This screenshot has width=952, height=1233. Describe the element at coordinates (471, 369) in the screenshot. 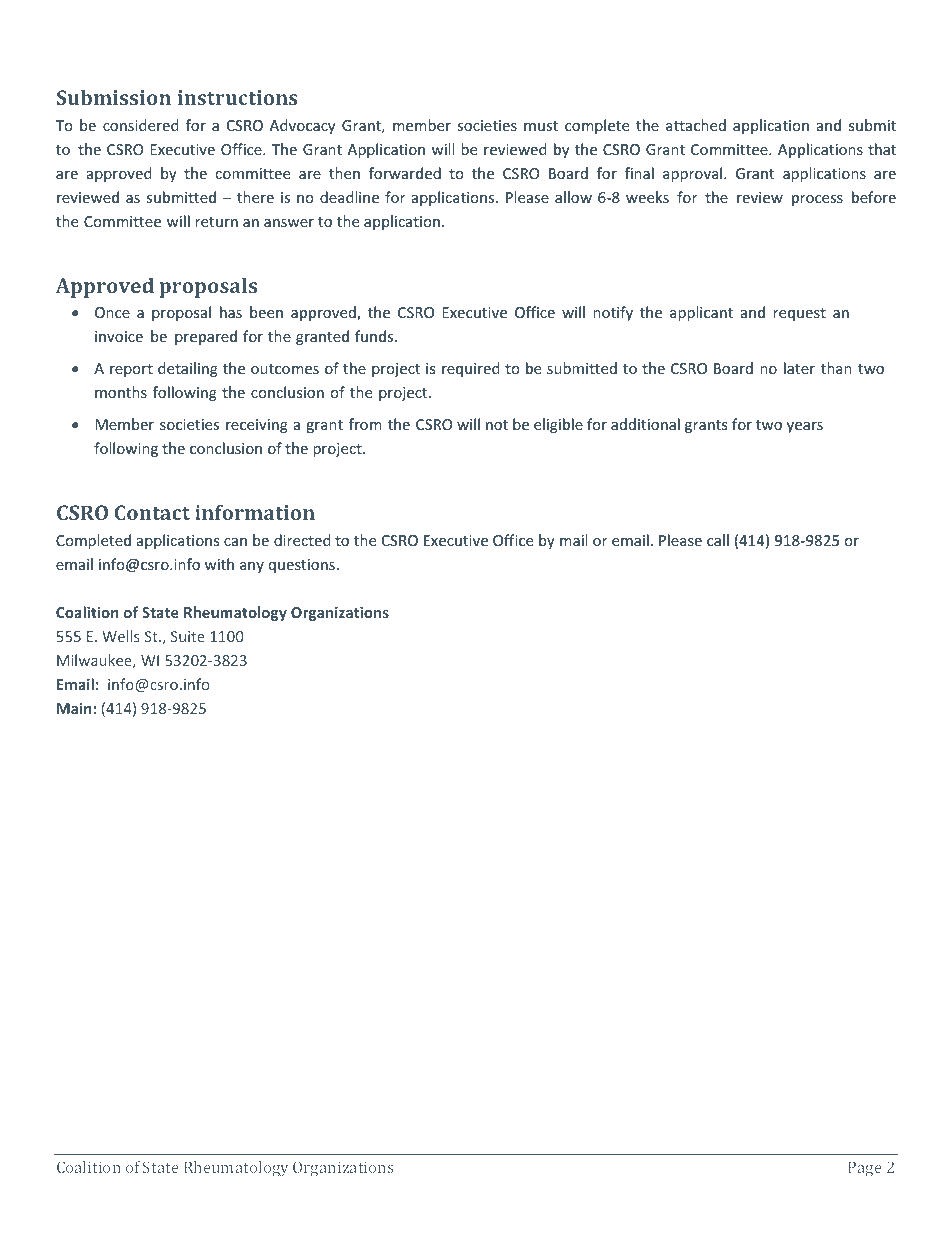

I see `required` at that location.
